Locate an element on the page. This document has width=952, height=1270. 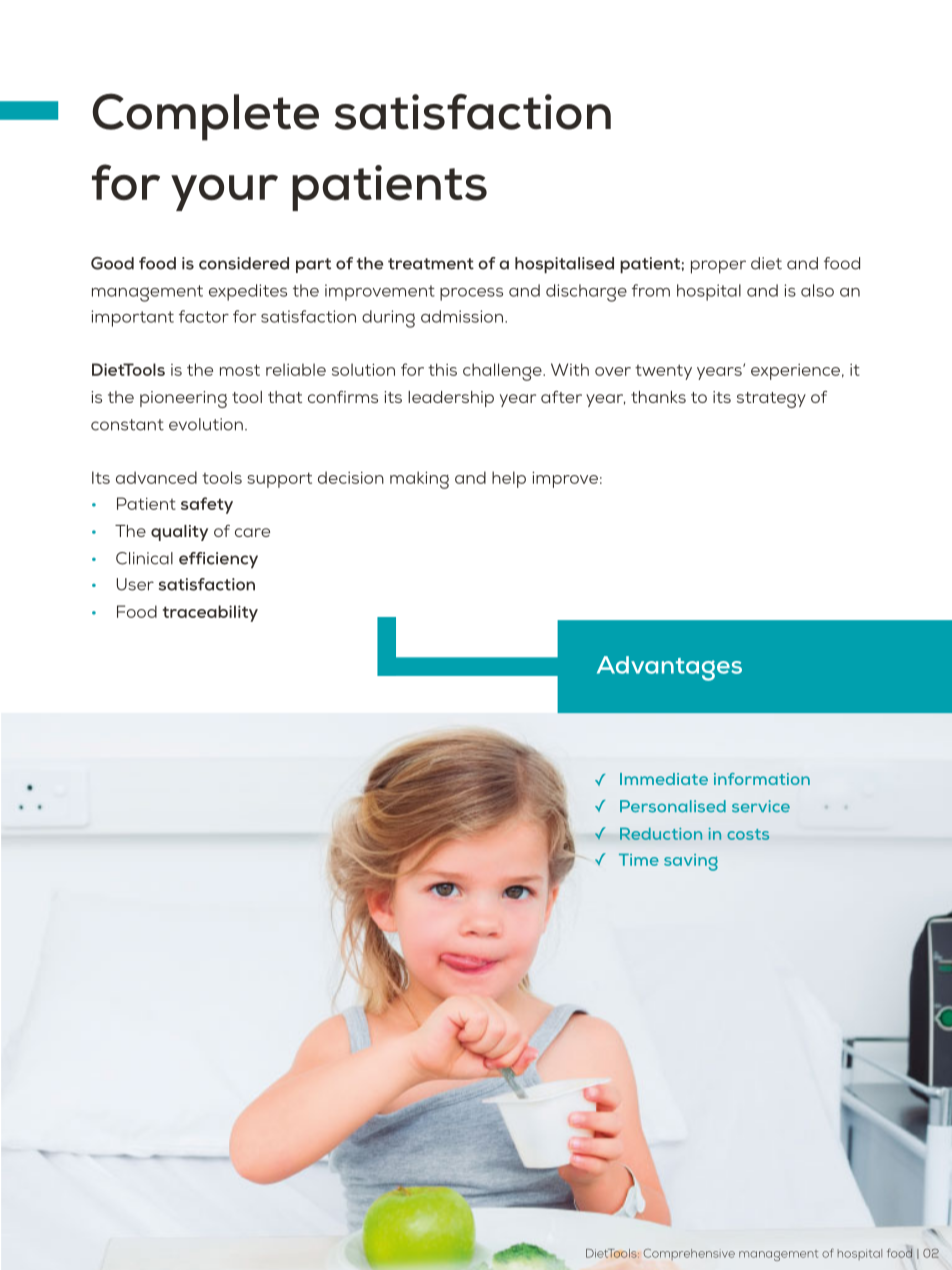
Complete is located at coordinates (205, 117).
